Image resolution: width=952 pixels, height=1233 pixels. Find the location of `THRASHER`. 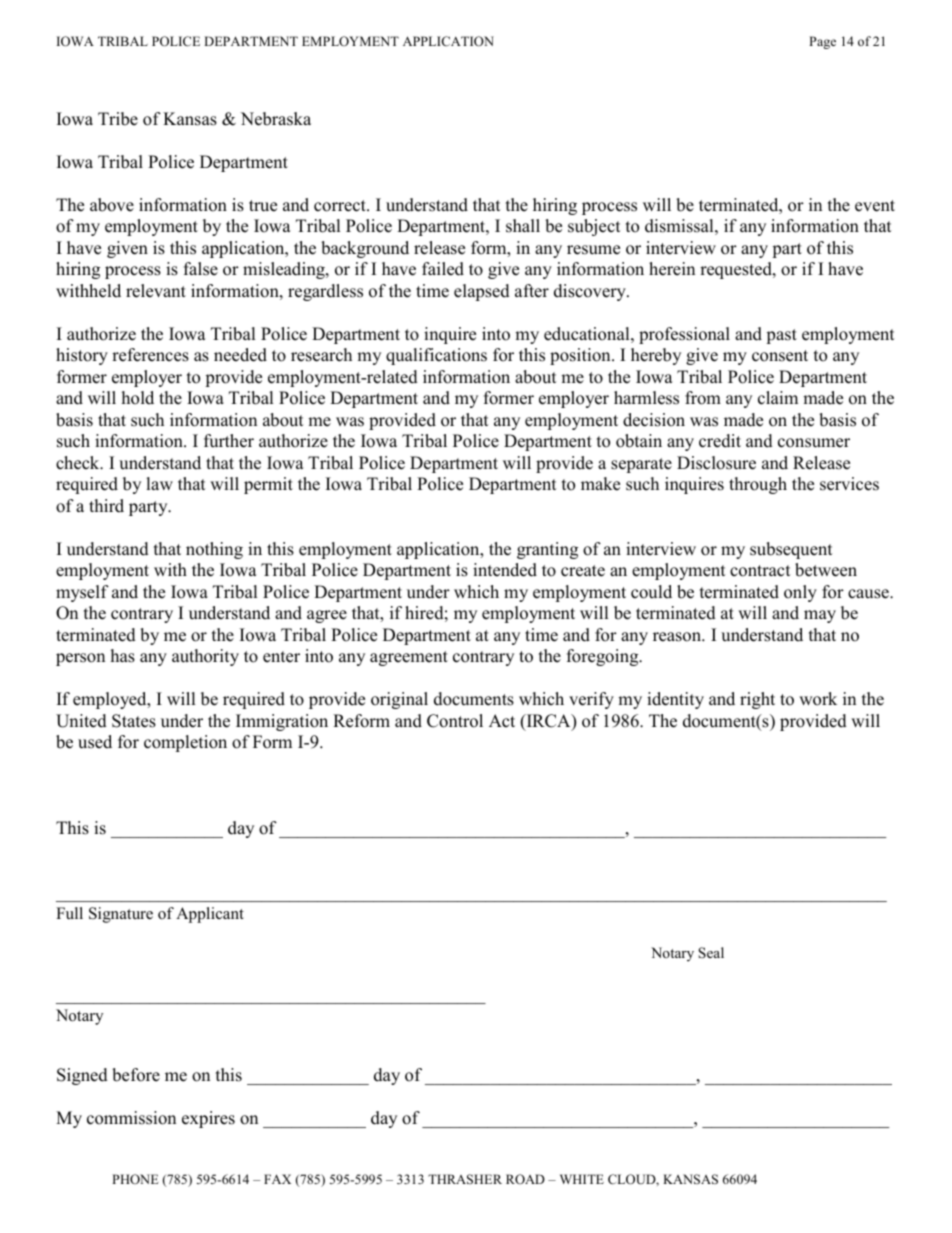

THRASHER is located at coordinates (465, 1179).
